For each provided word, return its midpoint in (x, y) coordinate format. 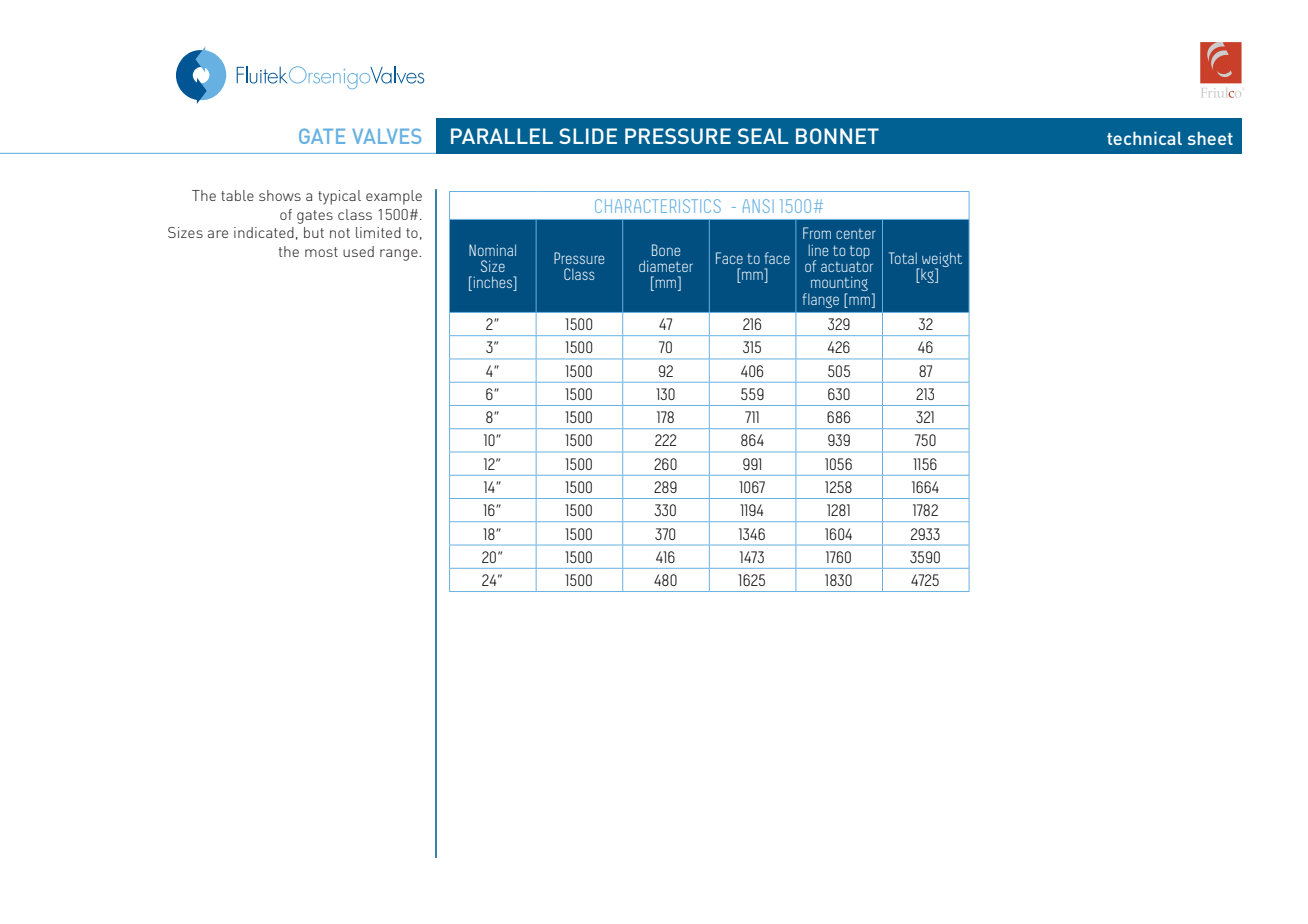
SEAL (763, 136)
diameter (666, 266)
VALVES (386, 136)
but (314, 232)
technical (1144, 138)
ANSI (758, 206)
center (856, 234)
